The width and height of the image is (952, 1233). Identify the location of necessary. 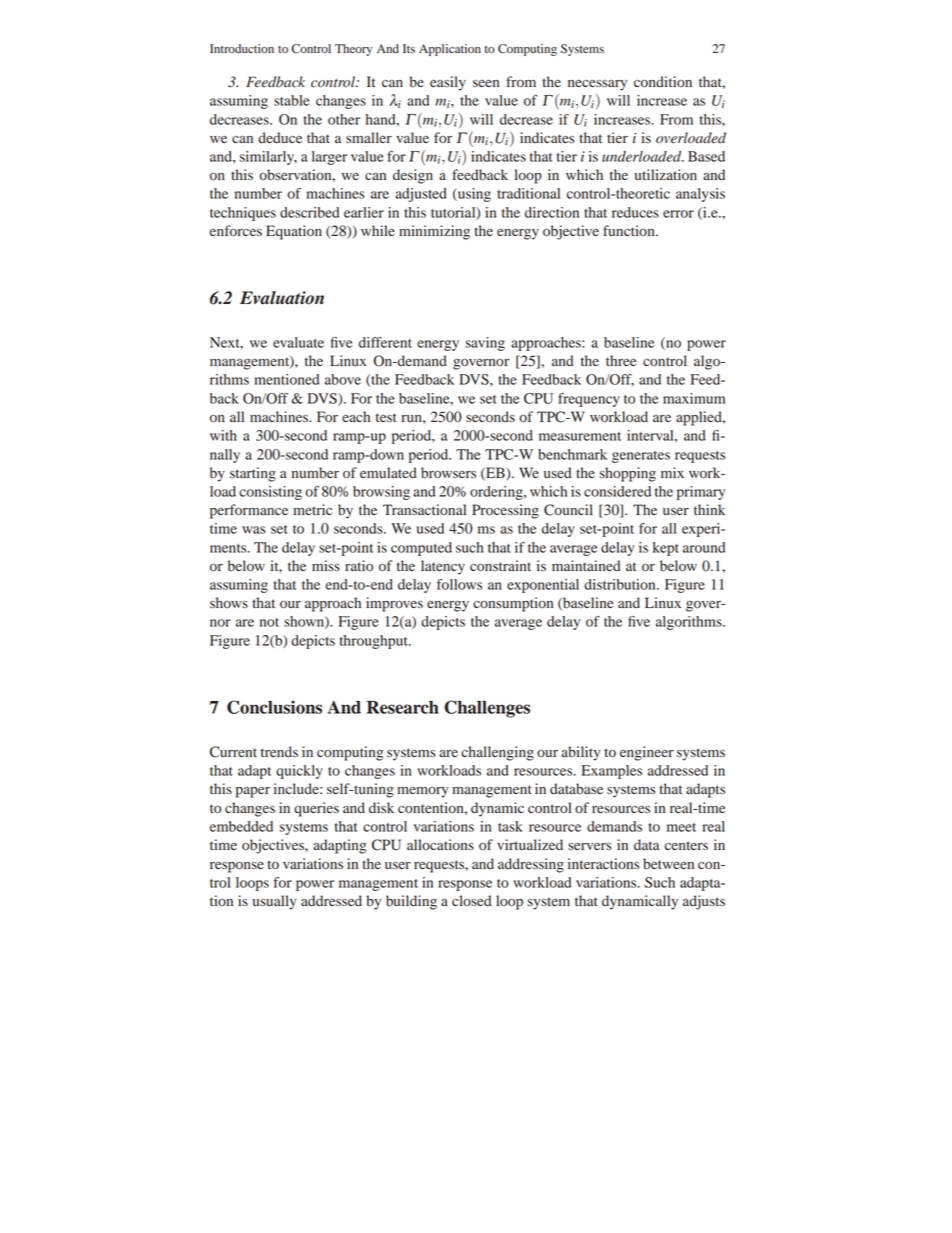
(597, 85).
